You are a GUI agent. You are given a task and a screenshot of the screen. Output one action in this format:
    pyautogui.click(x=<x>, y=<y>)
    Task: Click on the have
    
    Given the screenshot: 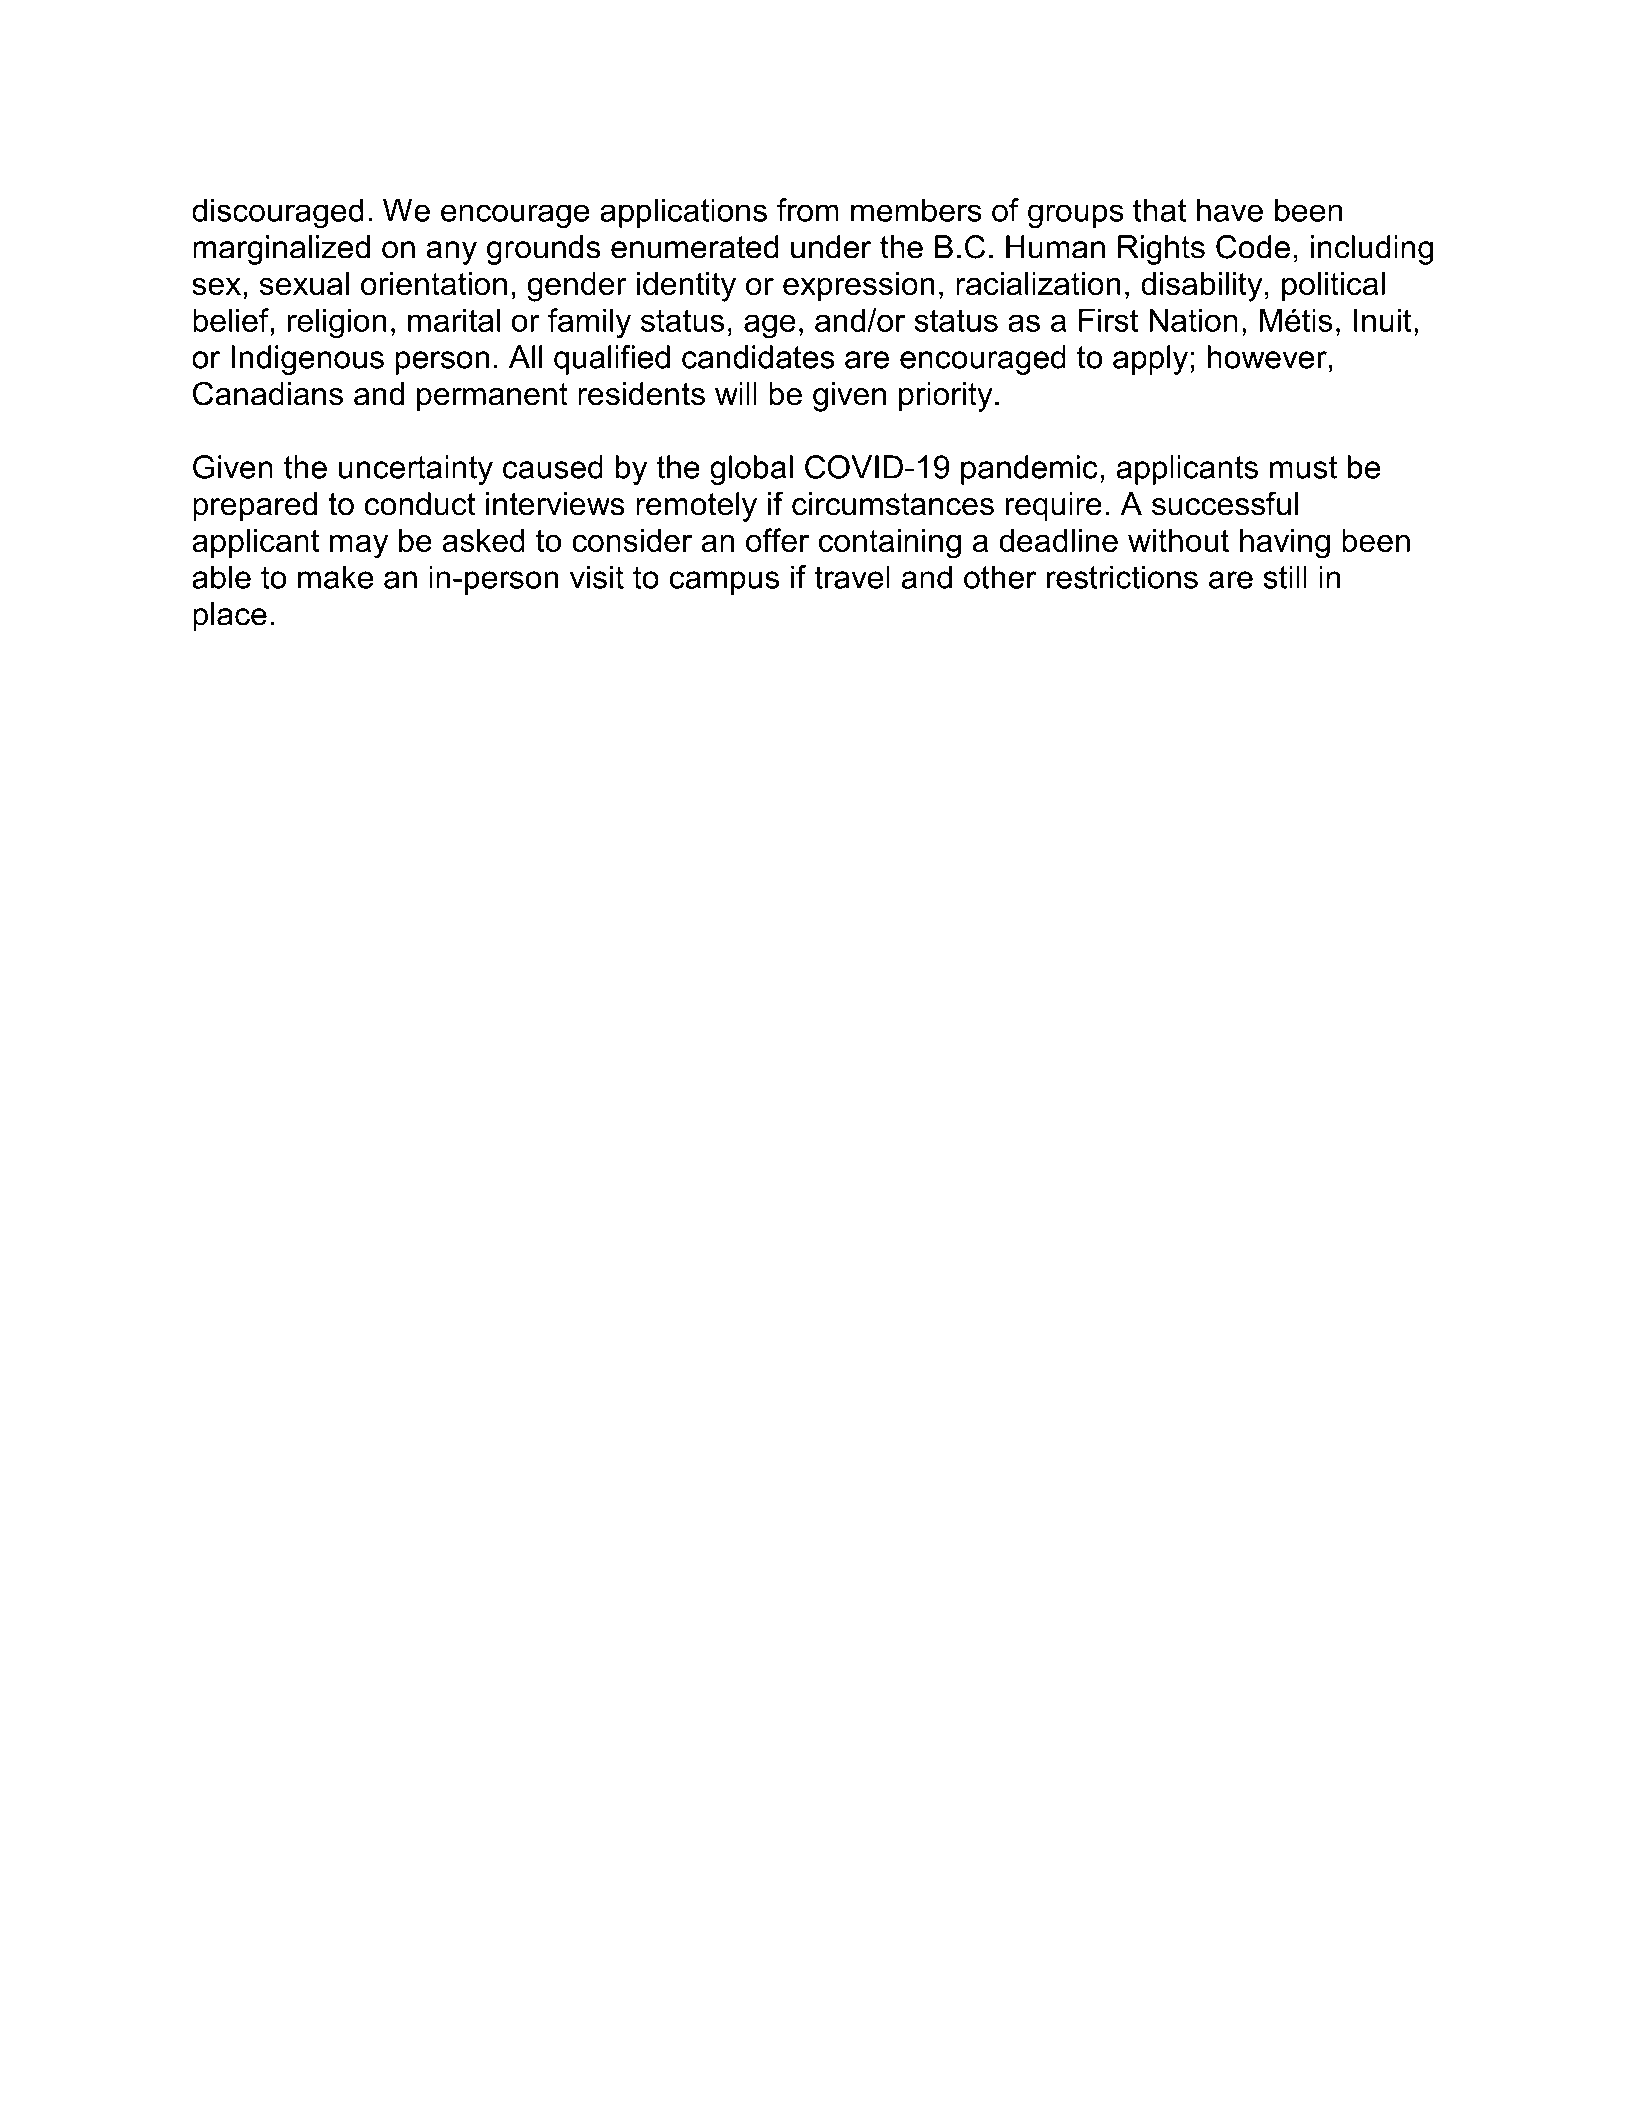 What is the action you would take?
    pyautogui.click(x=1230, y=210)
